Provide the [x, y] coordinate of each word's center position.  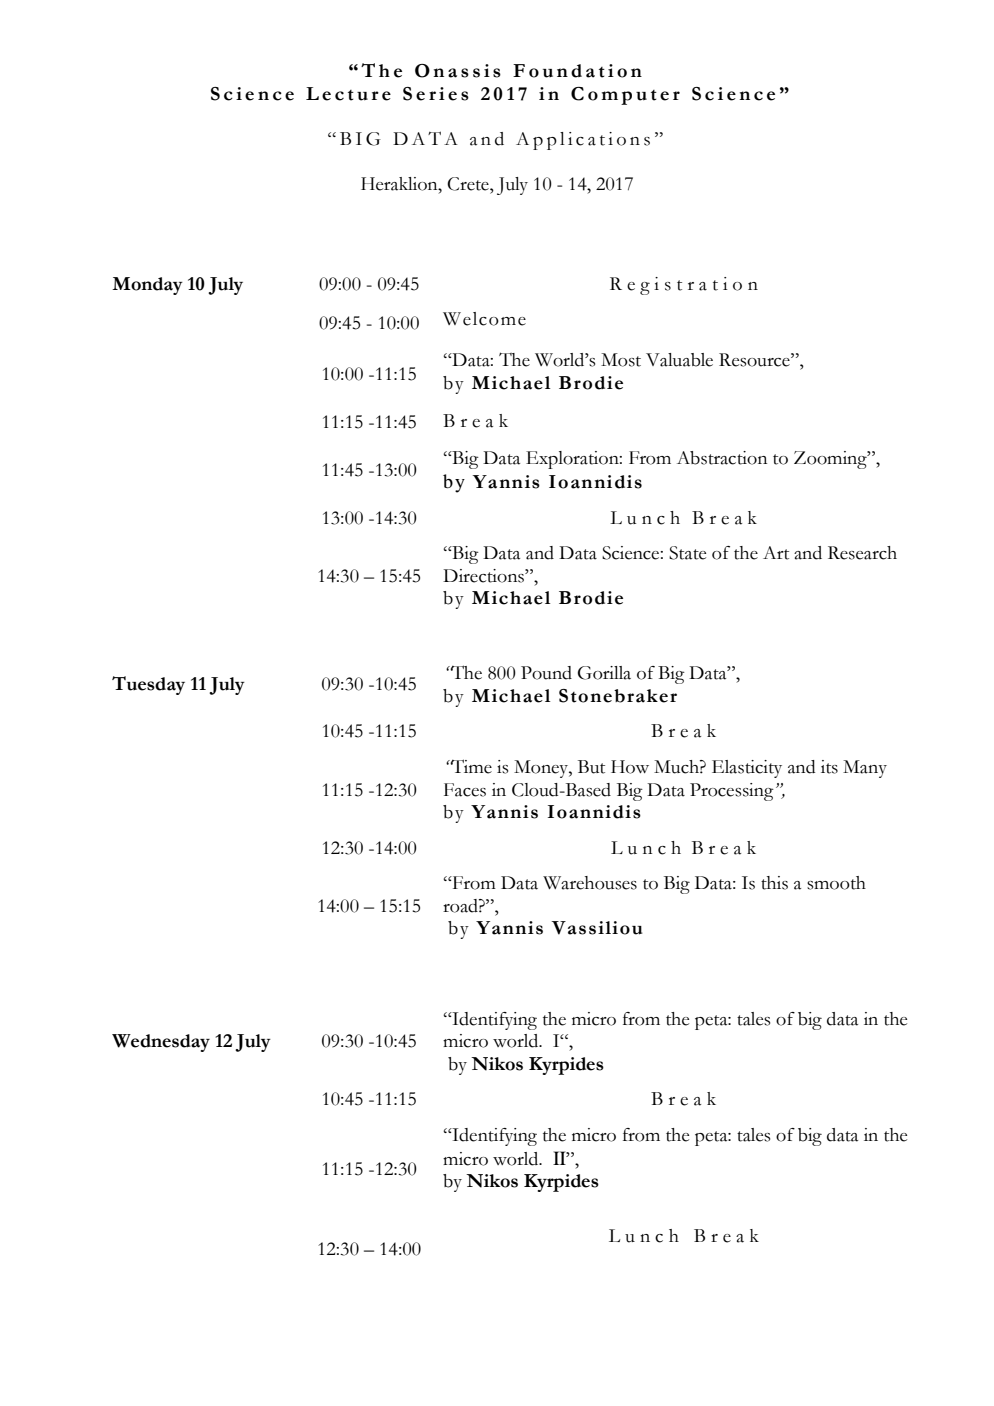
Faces [465, 790]
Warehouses [590, 883]
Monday [147, 286]
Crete [469, 184]
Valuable [679, 360]
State [687, 553]
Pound [546, 673]
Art [776, 553]
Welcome [484, 319]
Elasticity [747, 769]
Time [470, 766]
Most [621, 360]
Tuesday [148, 685]
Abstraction [722, 458]
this [774, 883]
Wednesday [161, 1043]
